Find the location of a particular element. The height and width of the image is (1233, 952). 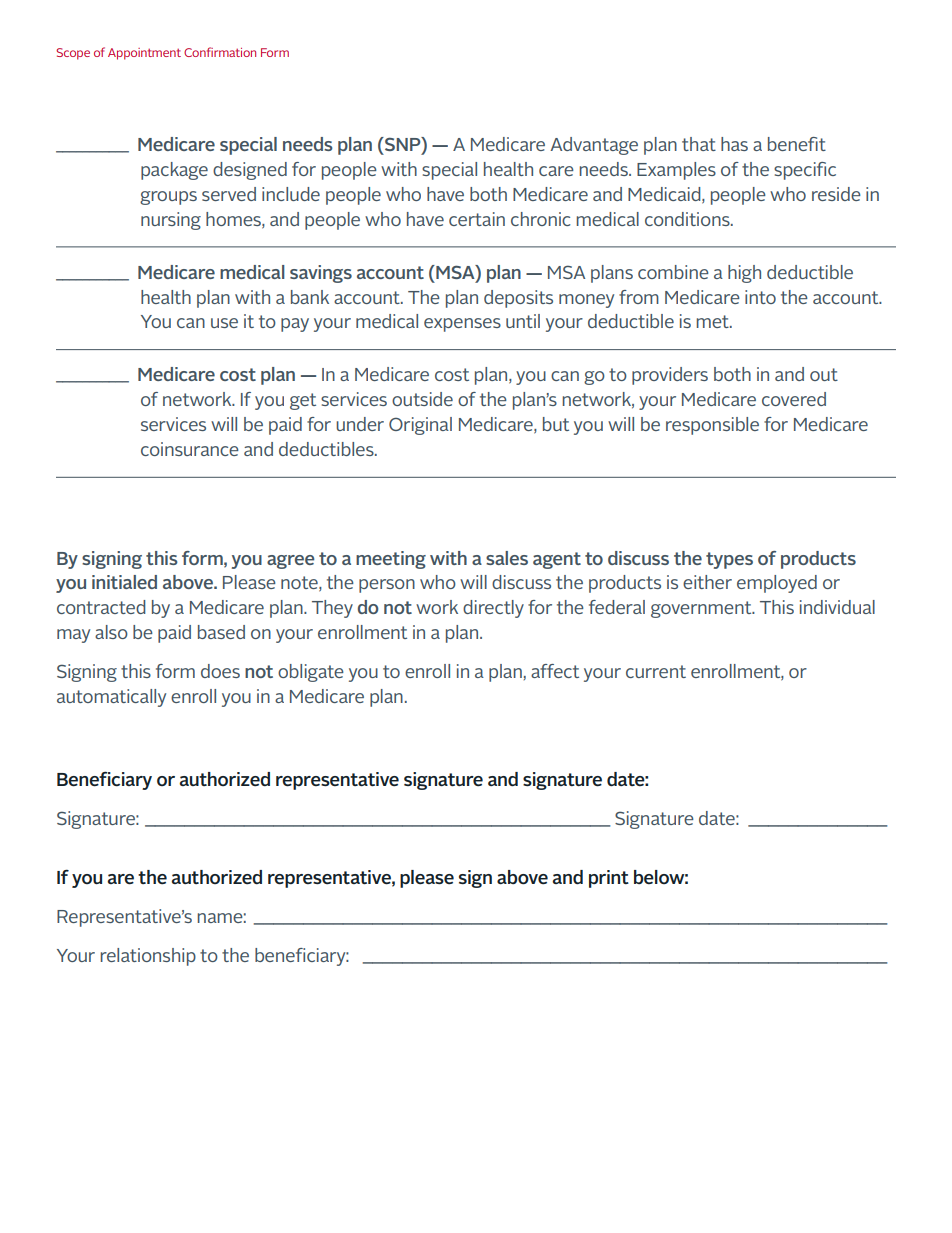

directly is located at coordinates (493, 609).
